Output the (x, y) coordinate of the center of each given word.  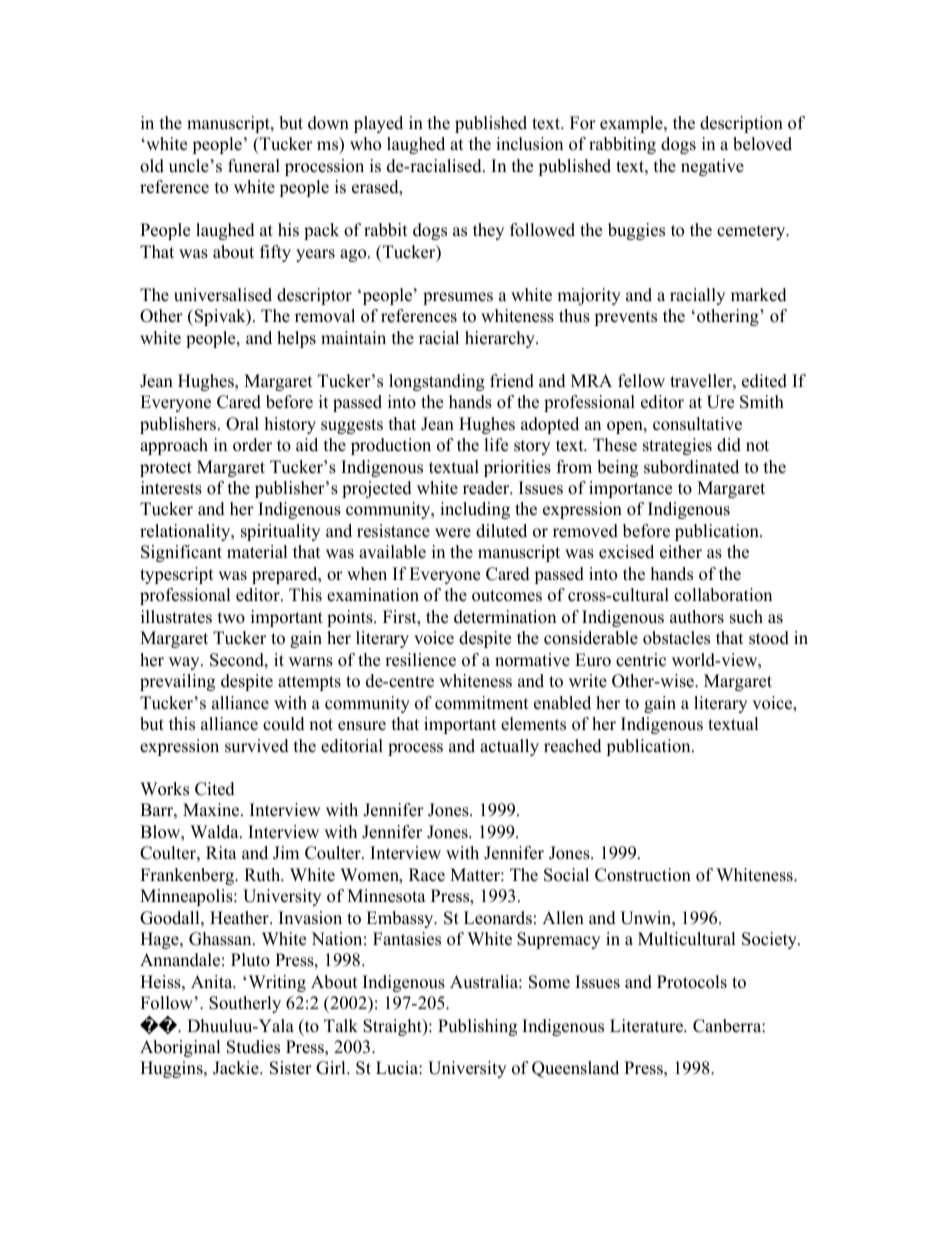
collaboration (723, 595)
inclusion (529, 144)
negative (712, 167)
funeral (254, 166)
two (231, 618)
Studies (253, 1047)
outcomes (507, 596)
